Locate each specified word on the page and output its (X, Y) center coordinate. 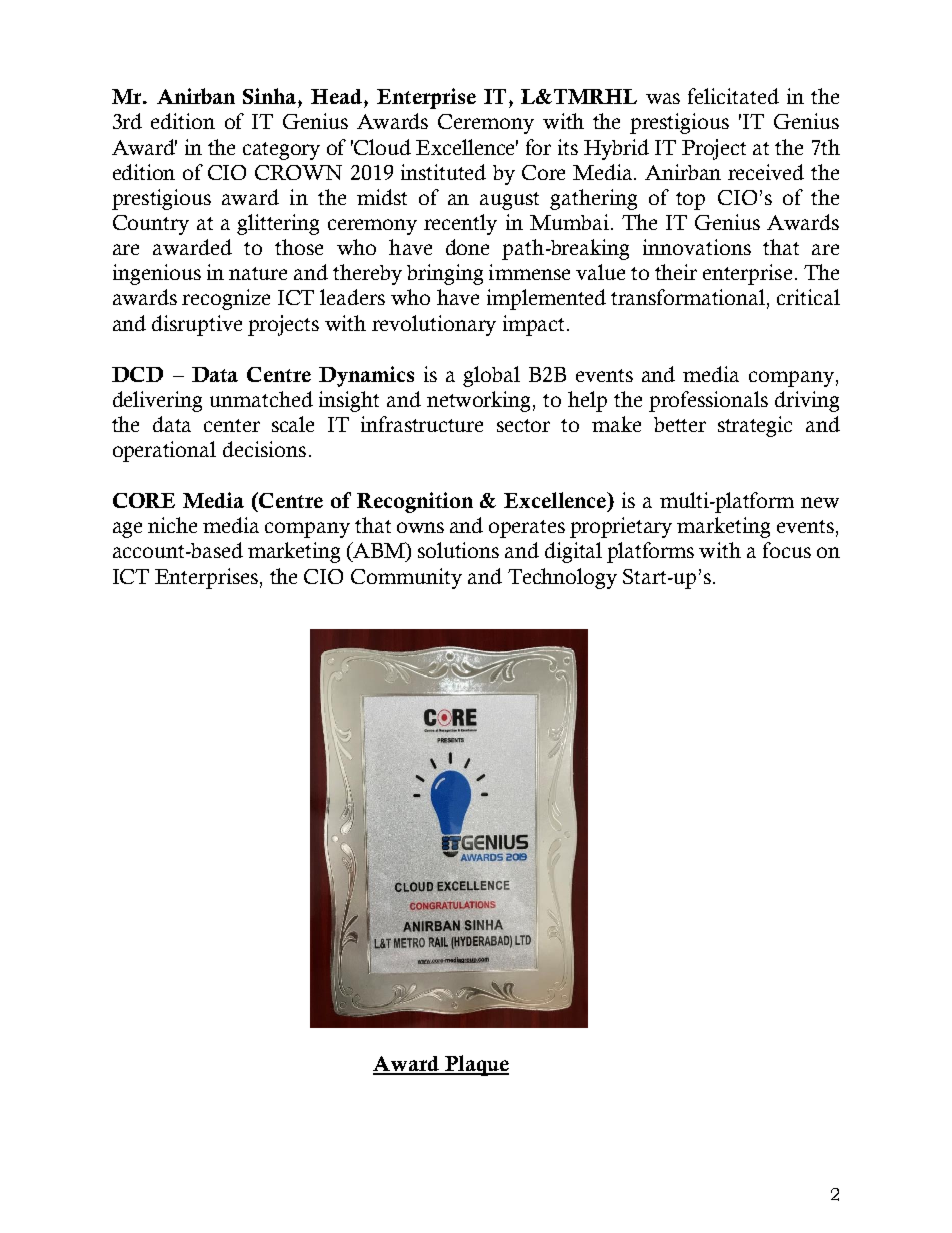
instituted (443, 172)
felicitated (733, 96)
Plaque (475, 1065)
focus (787, 550)
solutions (458, 550)
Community (406, 578)
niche (172, 525)
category (281, 151)
